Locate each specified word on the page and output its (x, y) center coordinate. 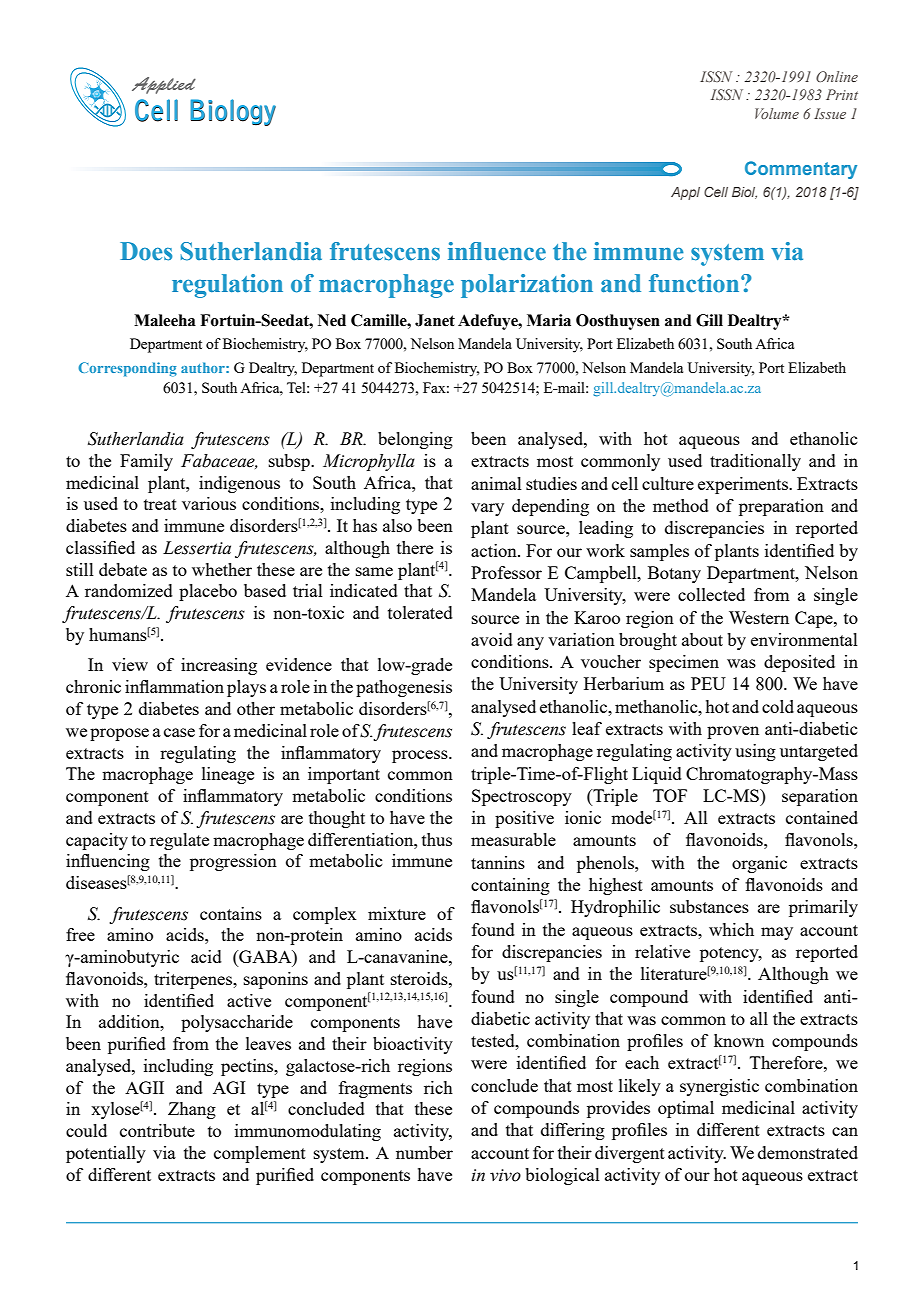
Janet (435, 320)
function (695, 283)
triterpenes (194, 980)
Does (146, 251)
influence (497, 251)
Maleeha (165, 320)
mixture (397, 913)
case (179, 732)
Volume (777, 113)
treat (160, 504)
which (731, 929)
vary (487, 509)
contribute (157, 1130)
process (421, 756)
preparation (781, 507)
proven (733, 732)
